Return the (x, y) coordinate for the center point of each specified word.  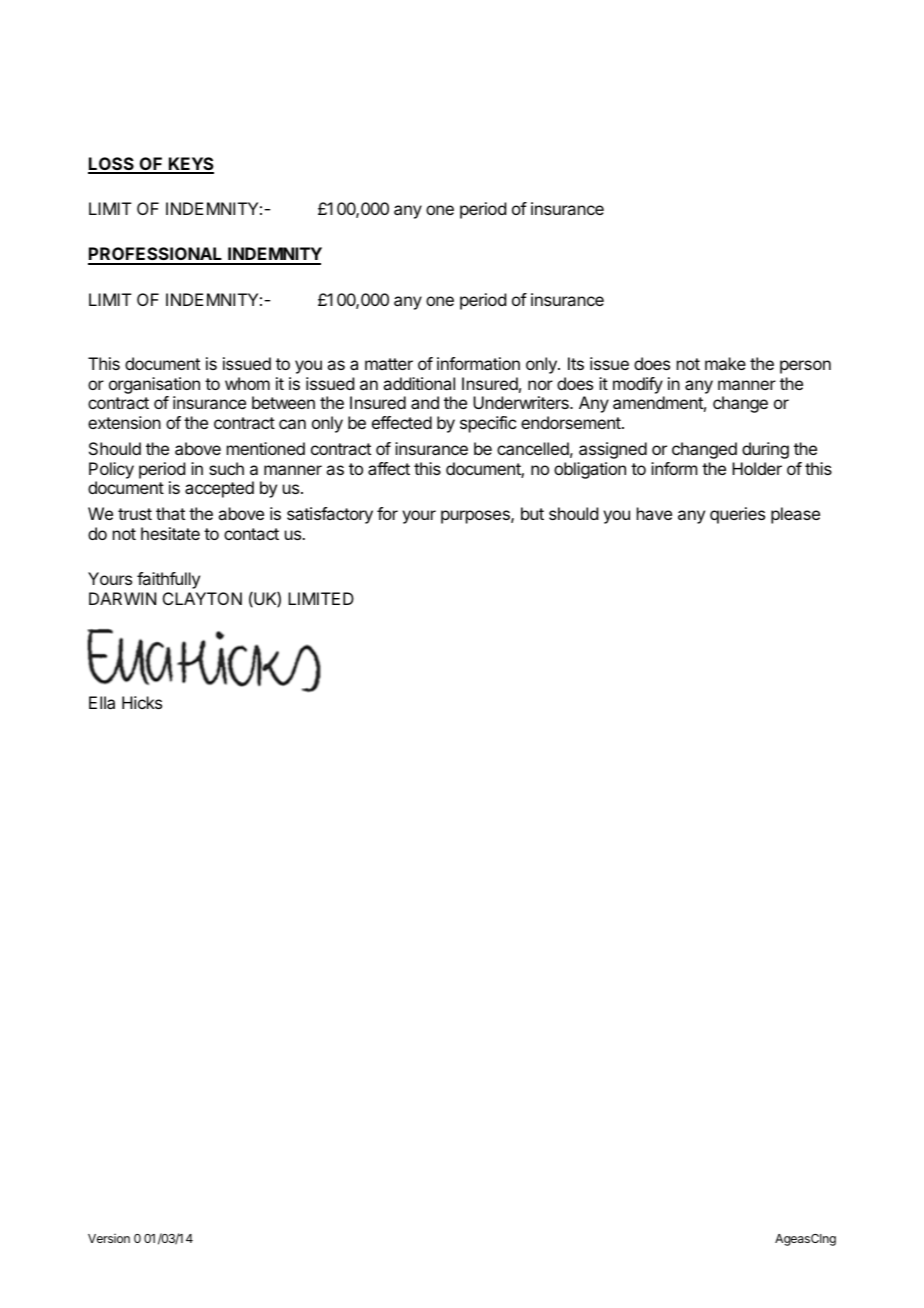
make (725, 363)
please (795, 515)
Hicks (142, 702)
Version (109, 1238)
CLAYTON (202, 598)
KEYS (190, 165)
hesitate (170, 533)
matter (389, 364)
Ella (102, 702)
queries (737, 515)
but (532, 513)
